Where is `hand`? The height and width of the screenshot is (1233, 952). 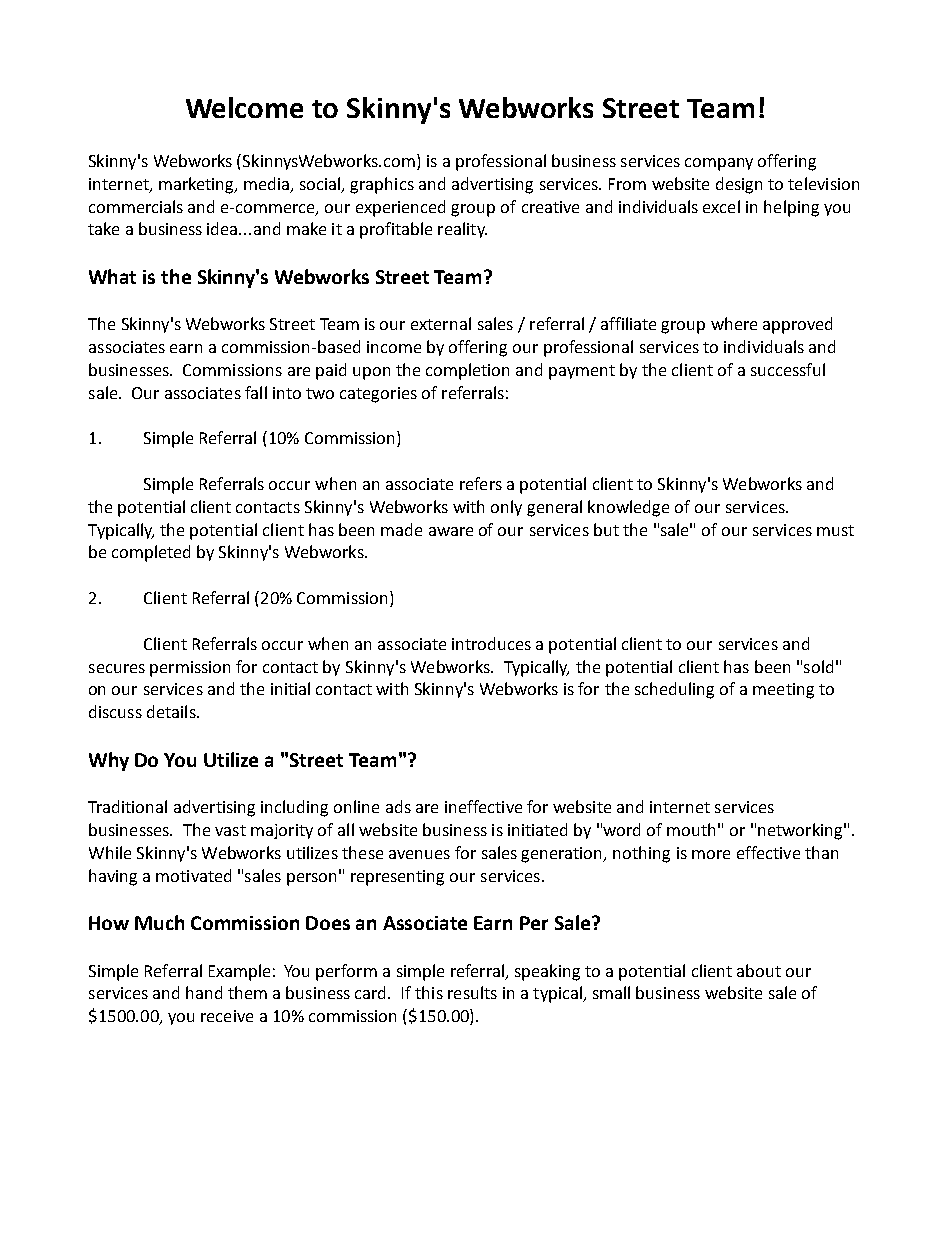 hand is located at coordinates (204, 992).
